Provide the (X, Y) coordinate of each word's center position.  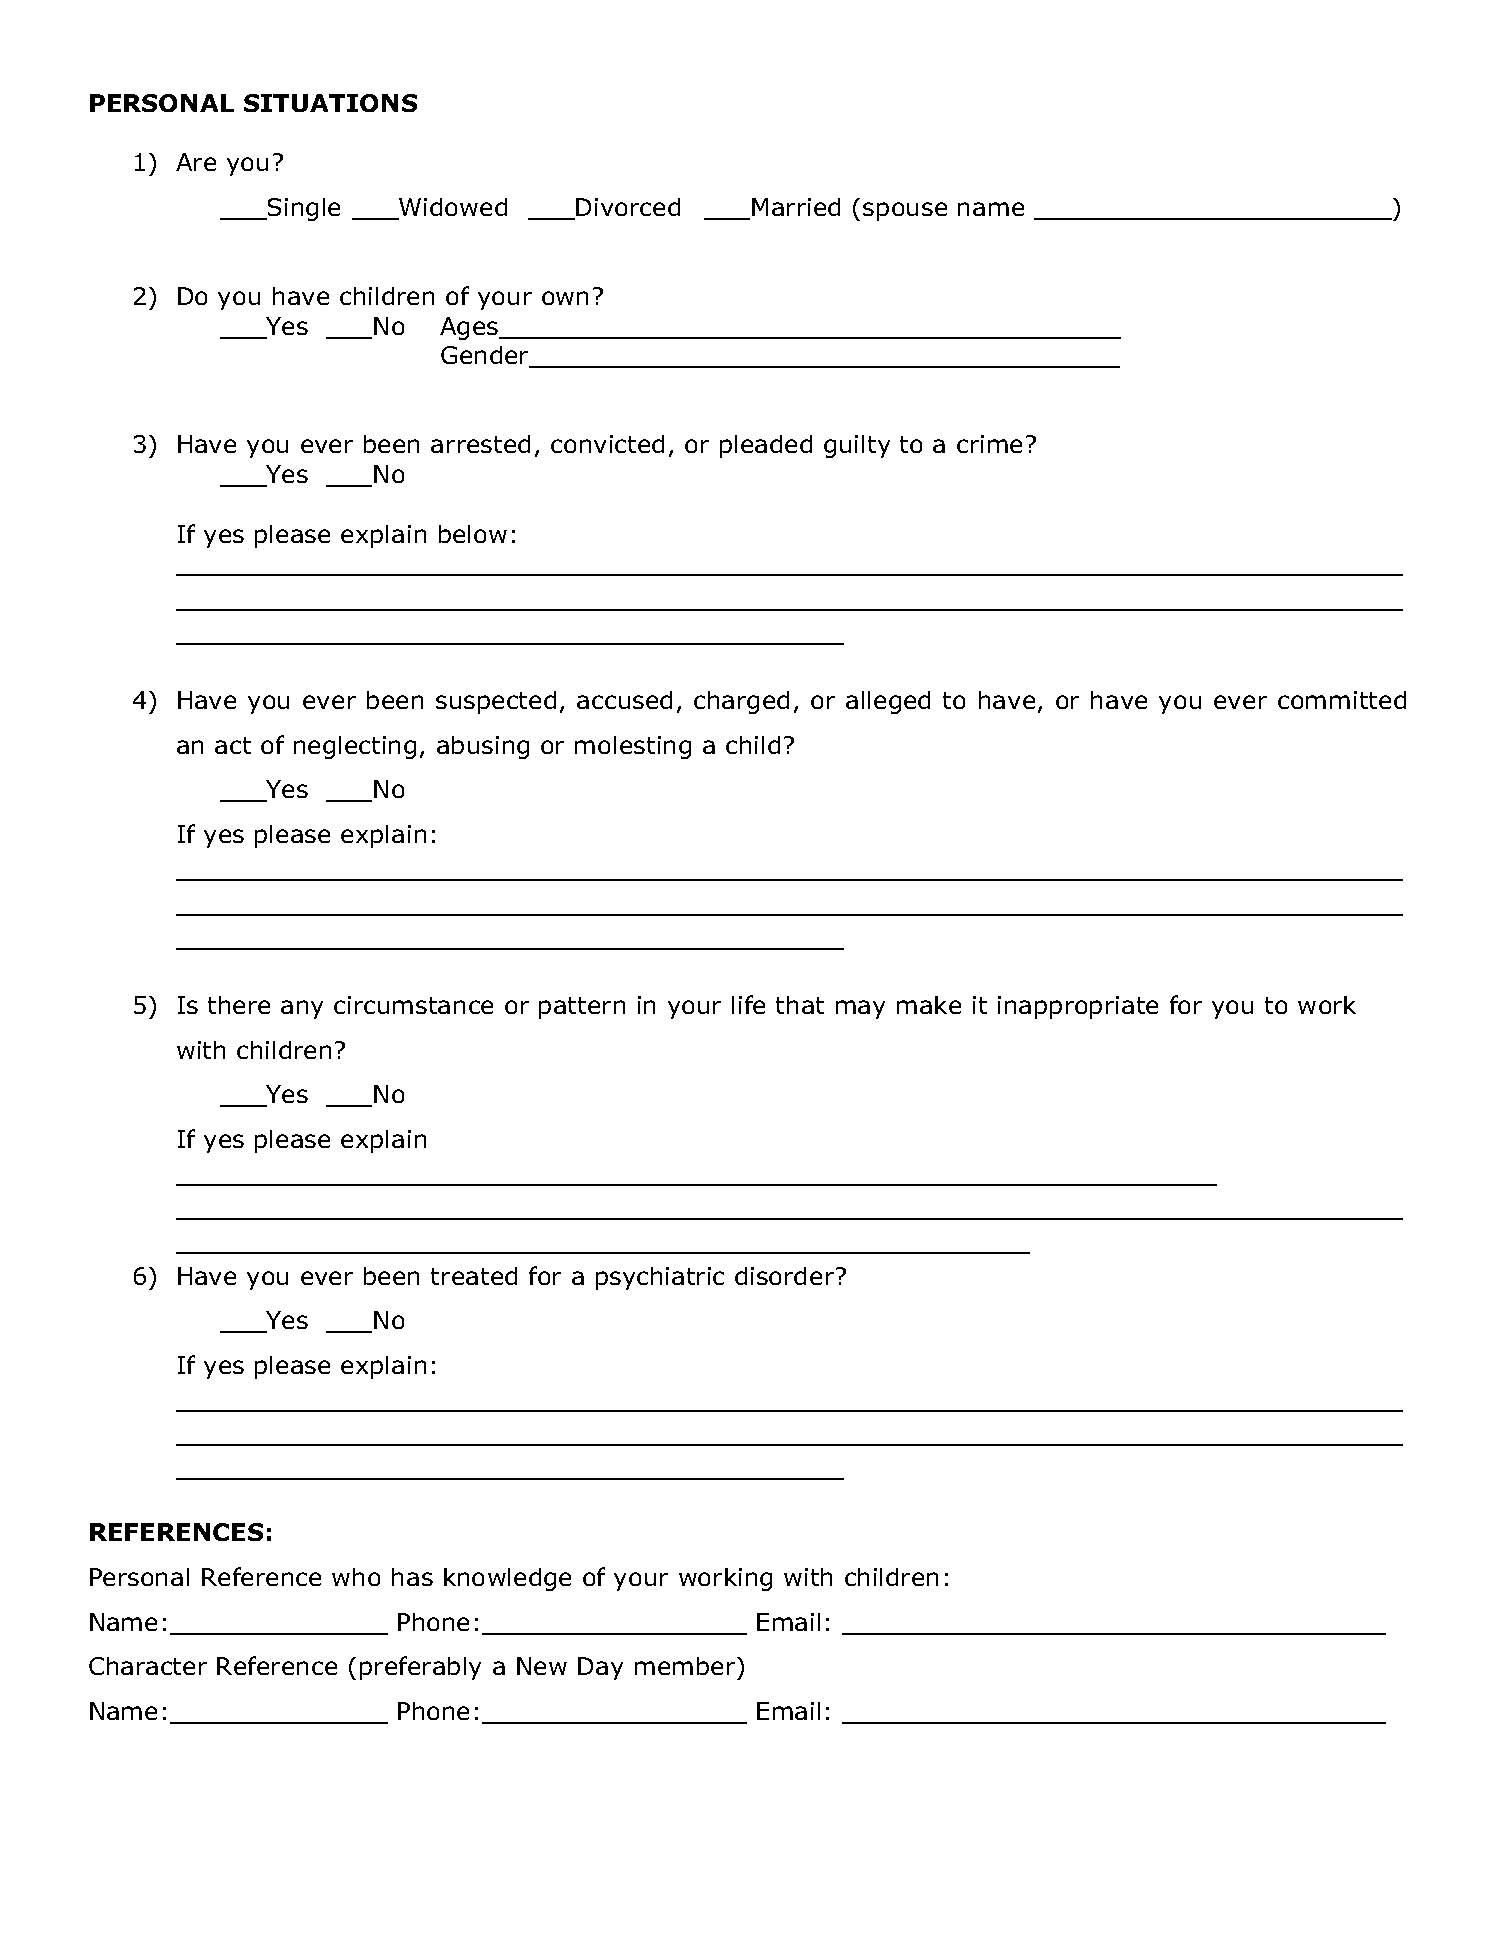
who (356, 1577)
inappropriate (1078, 1007)
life (748, 1004)
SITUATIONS (330, 103)
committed (1342, 700)
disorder (786, 1276)
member (686, 1666)
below (473, 534)
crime (989, 444)
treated (474, 1276)
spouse (905, 211)
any (302, 1009)
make (929, 1005)
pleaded (766, 446)
